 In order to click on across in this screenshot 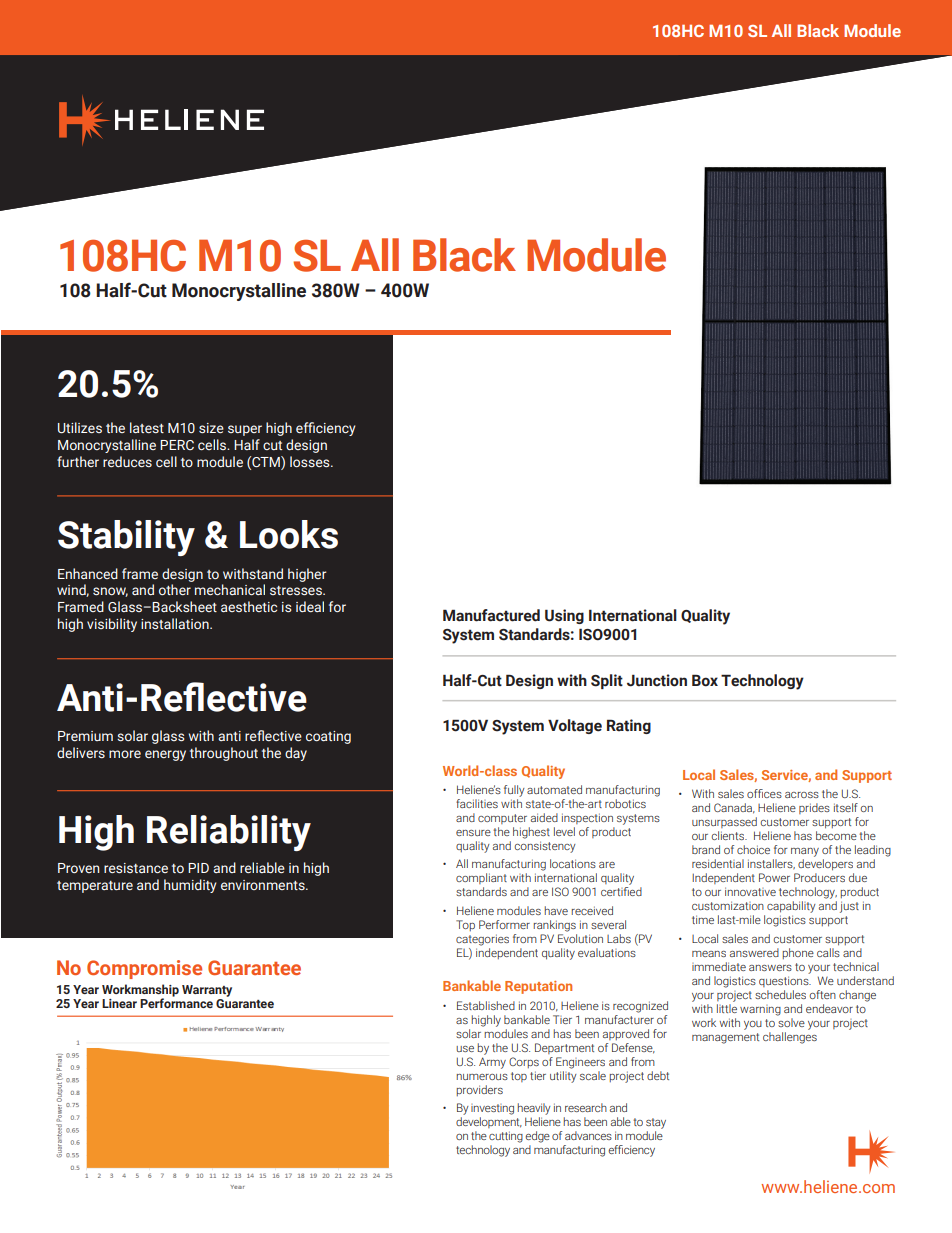, I will do `click(802, 795)`.
